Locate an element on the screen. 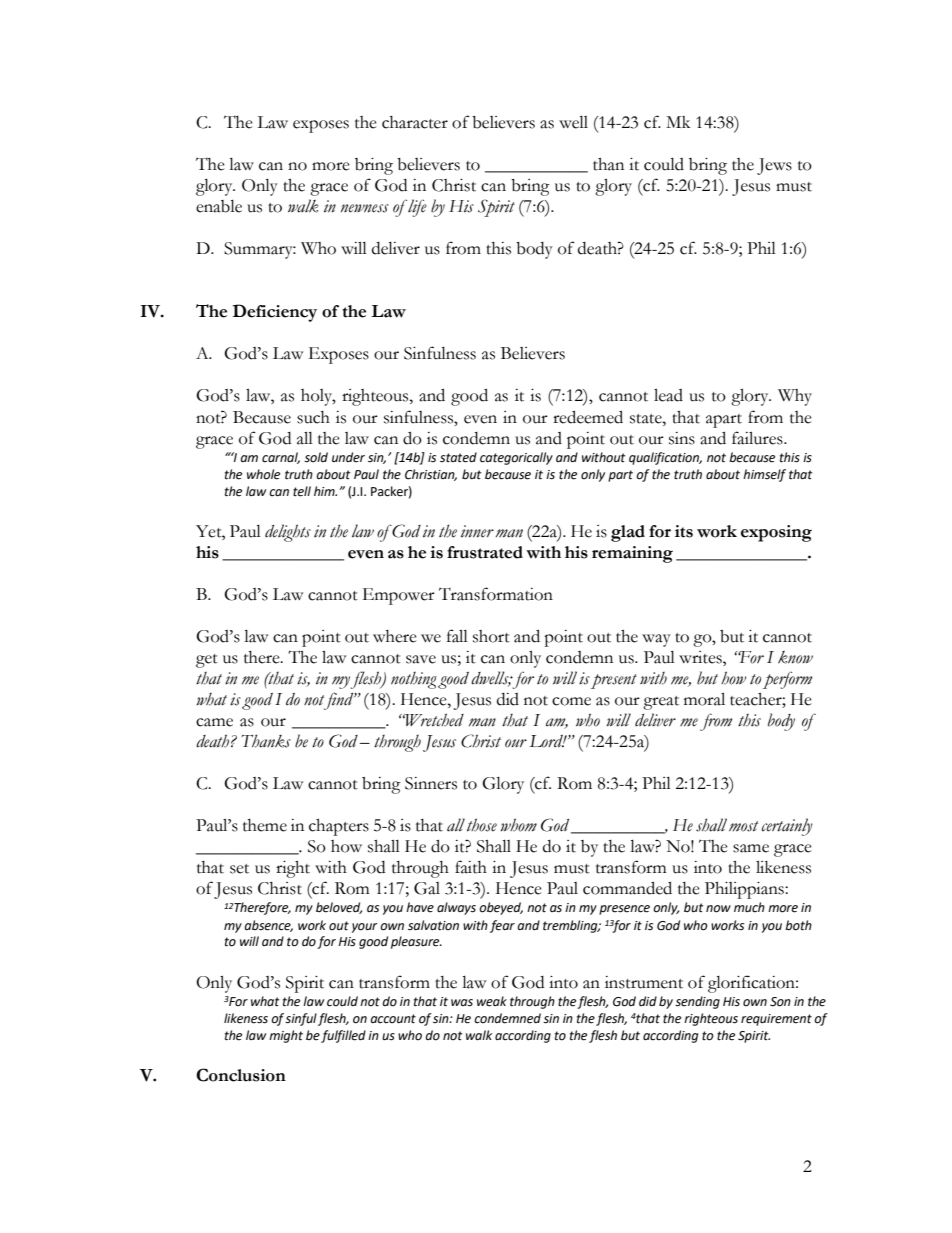 Image resolution: width=952 pixels, height=1233 pixels. character is located at coordinates (415, 122).
